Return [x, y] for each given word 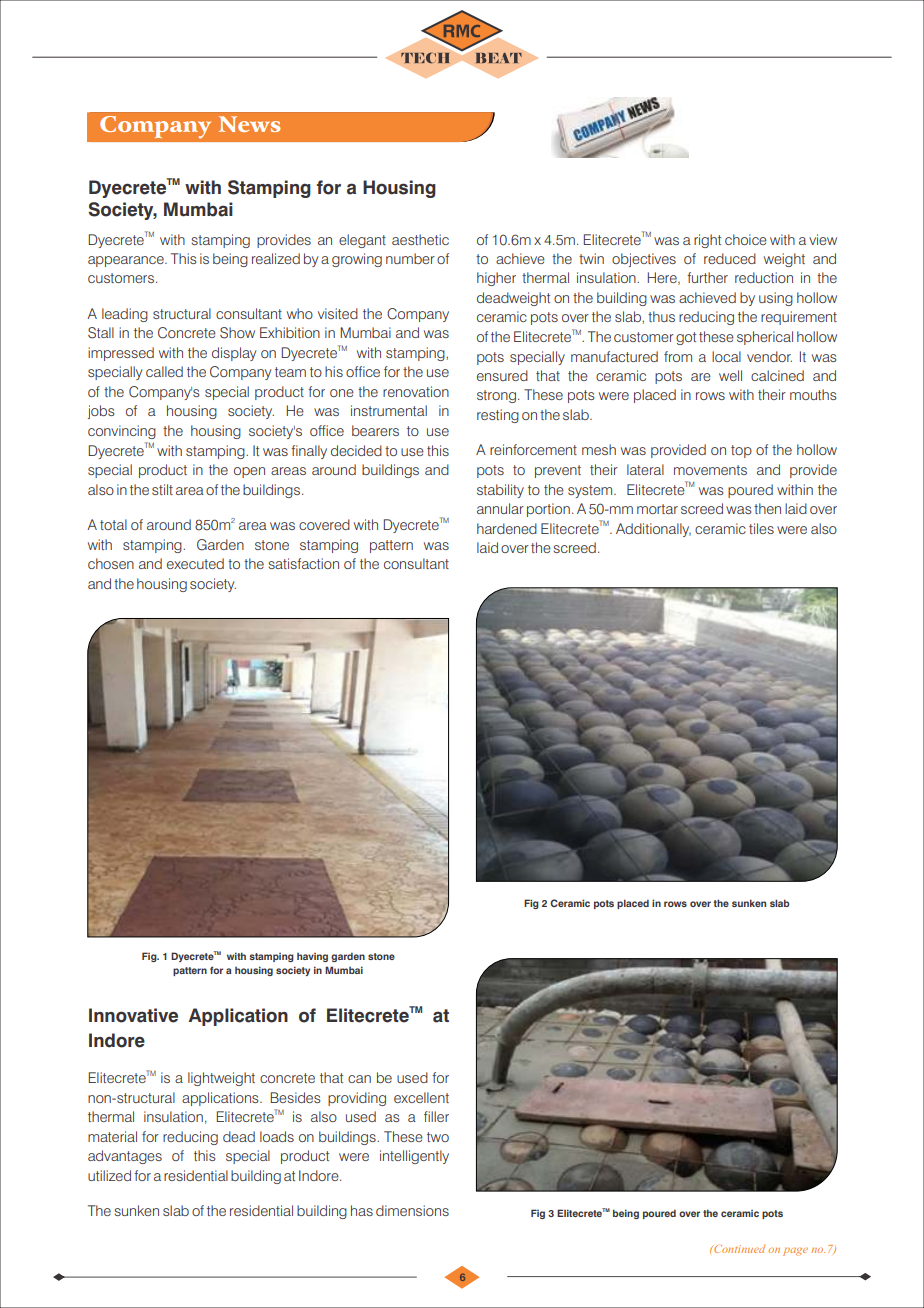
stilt [162, 489]
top [741, 451]
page [795, 1252]
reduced [730, 258]
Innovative [133, 1015]
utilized [109, 1175]
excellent [421, 1097]
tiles [761, 528]
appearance [127, 261]
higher [496, 279]
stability [500, 491]
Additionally [653, 530]
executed [195, 563]
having [312, 957]
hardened [507, 528]
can [359, 1079]
